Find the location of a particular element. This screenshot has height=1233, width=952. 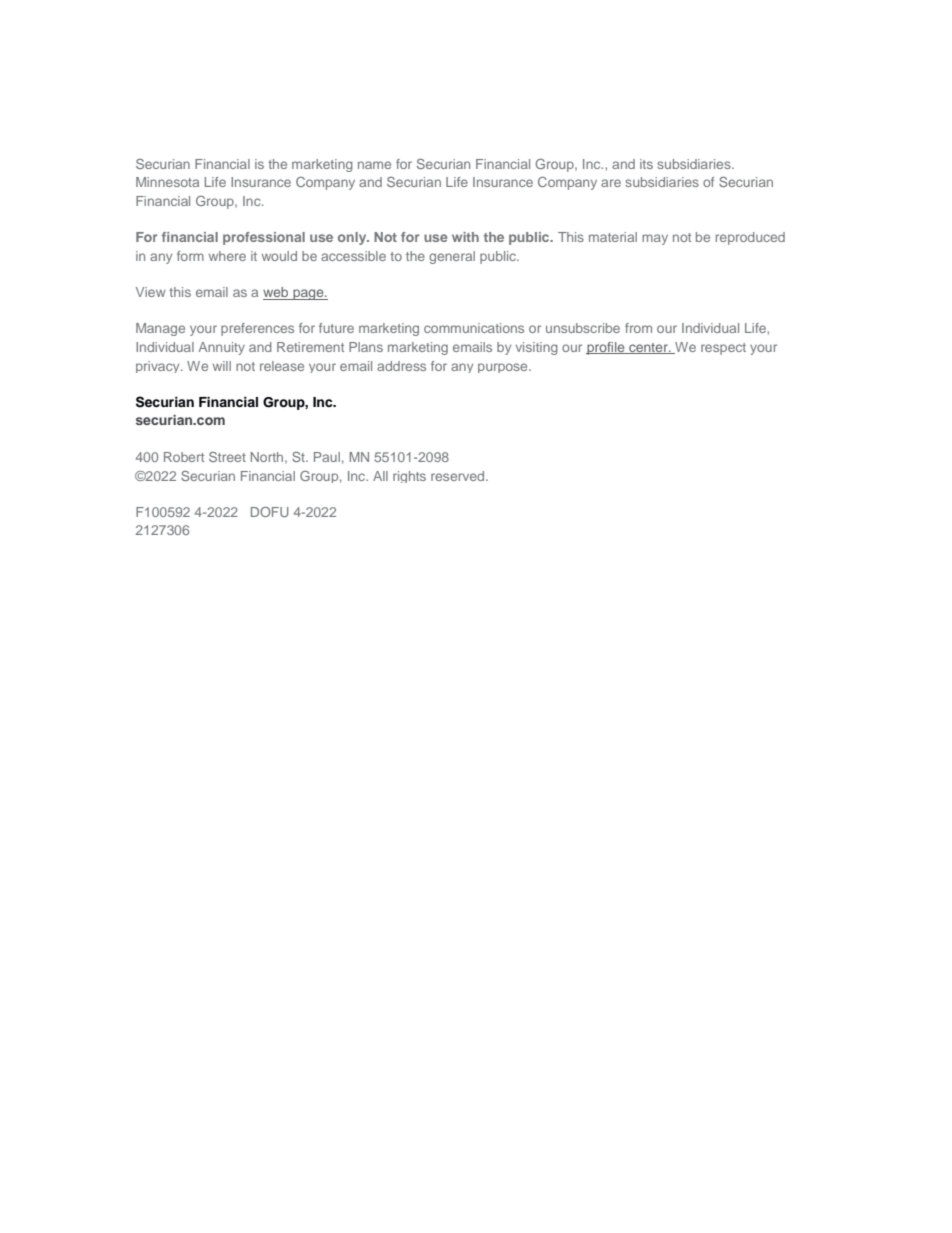

from is located at coordinates (638, 328).
